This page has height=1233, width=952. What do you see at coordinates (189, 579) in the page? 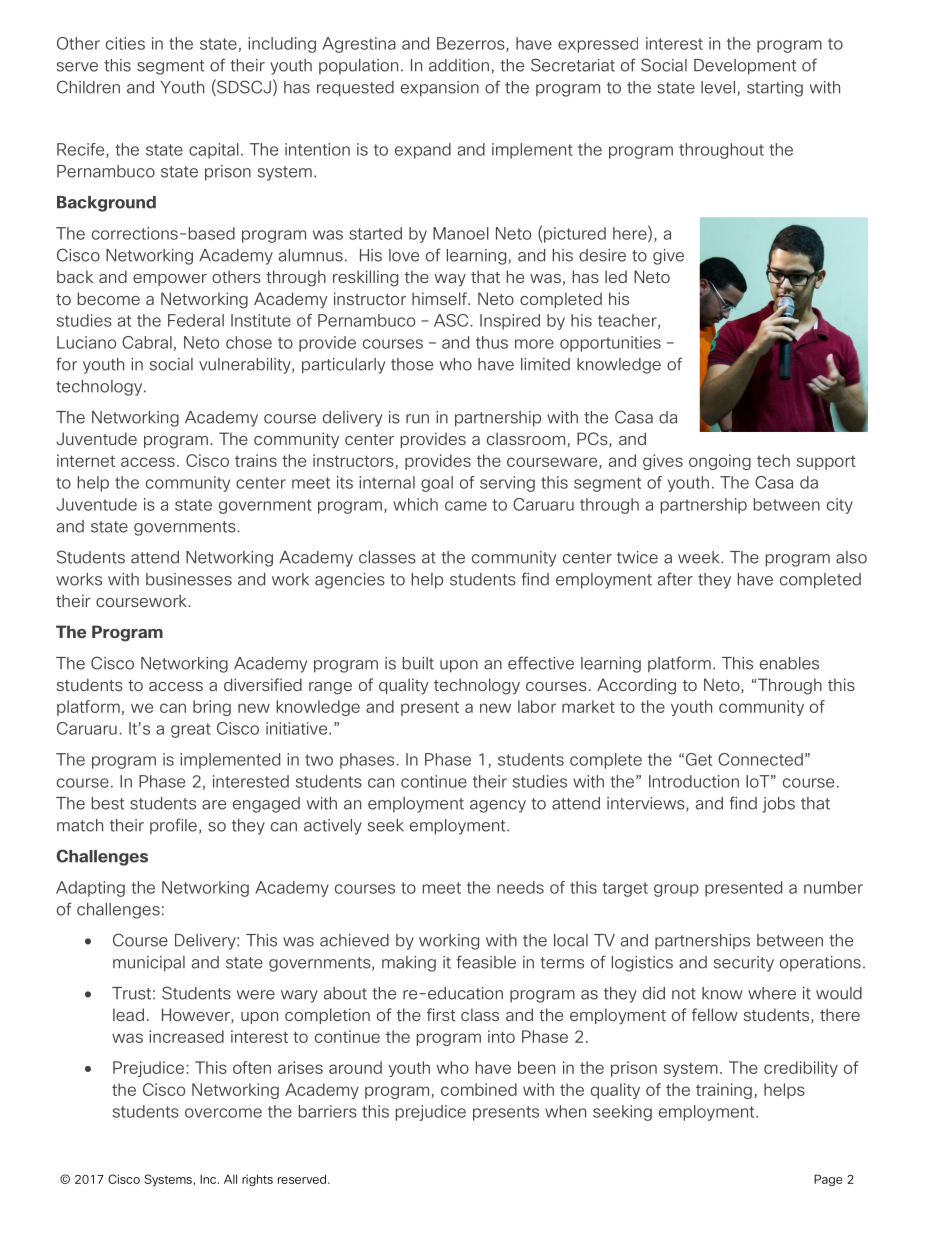
I see `businesses` at bounding box center [189, 579].
